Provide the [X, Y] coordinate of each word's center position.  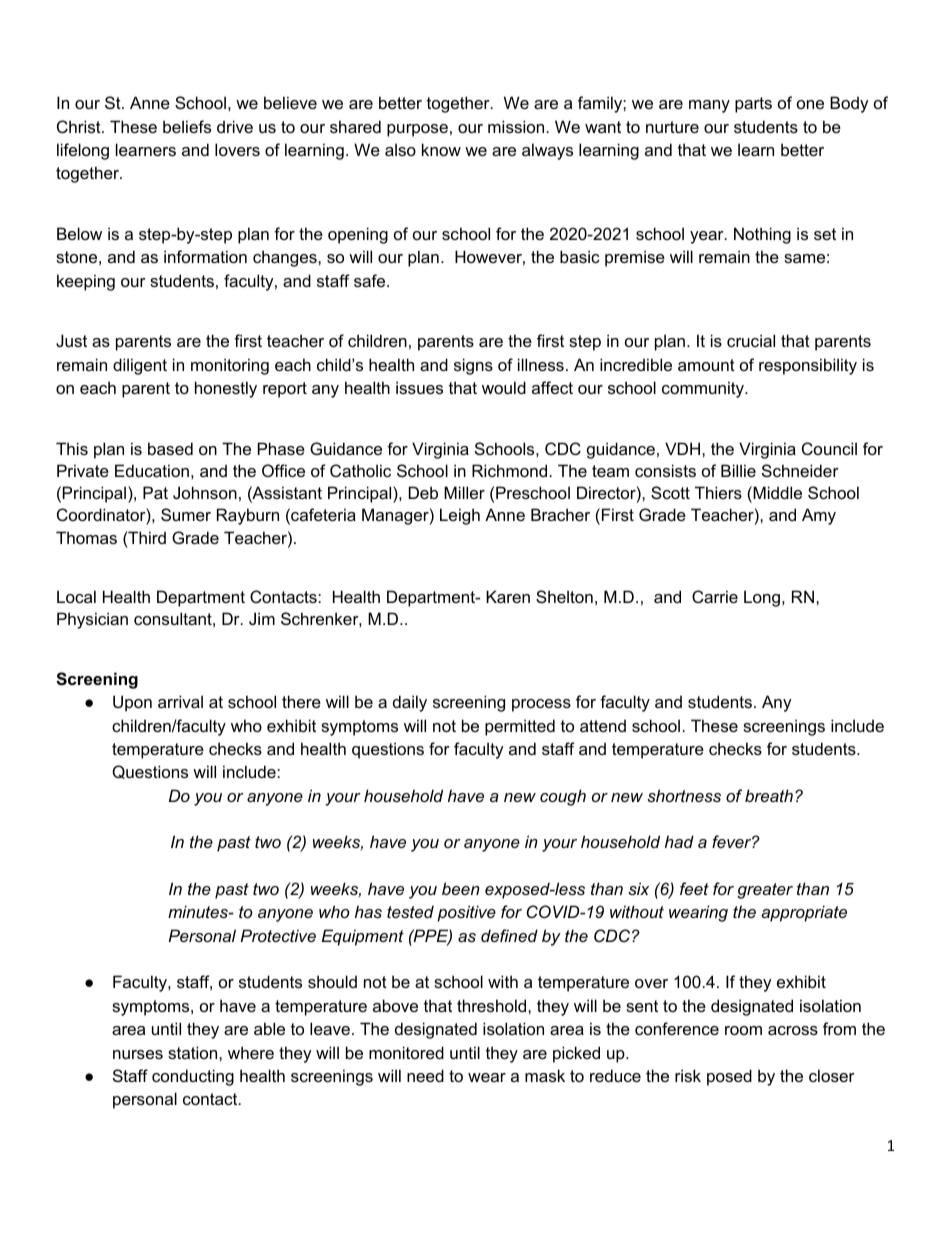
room [743, 1030]
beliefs [187, 126]
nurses [138, 1054]
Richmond [509, 470]
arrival [180, 701]
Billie [738, 470]
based [170, 448]
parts [753, 105]
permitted [520, 727]
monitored [406, 1052]
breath [769, 795]
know [441, 149]
